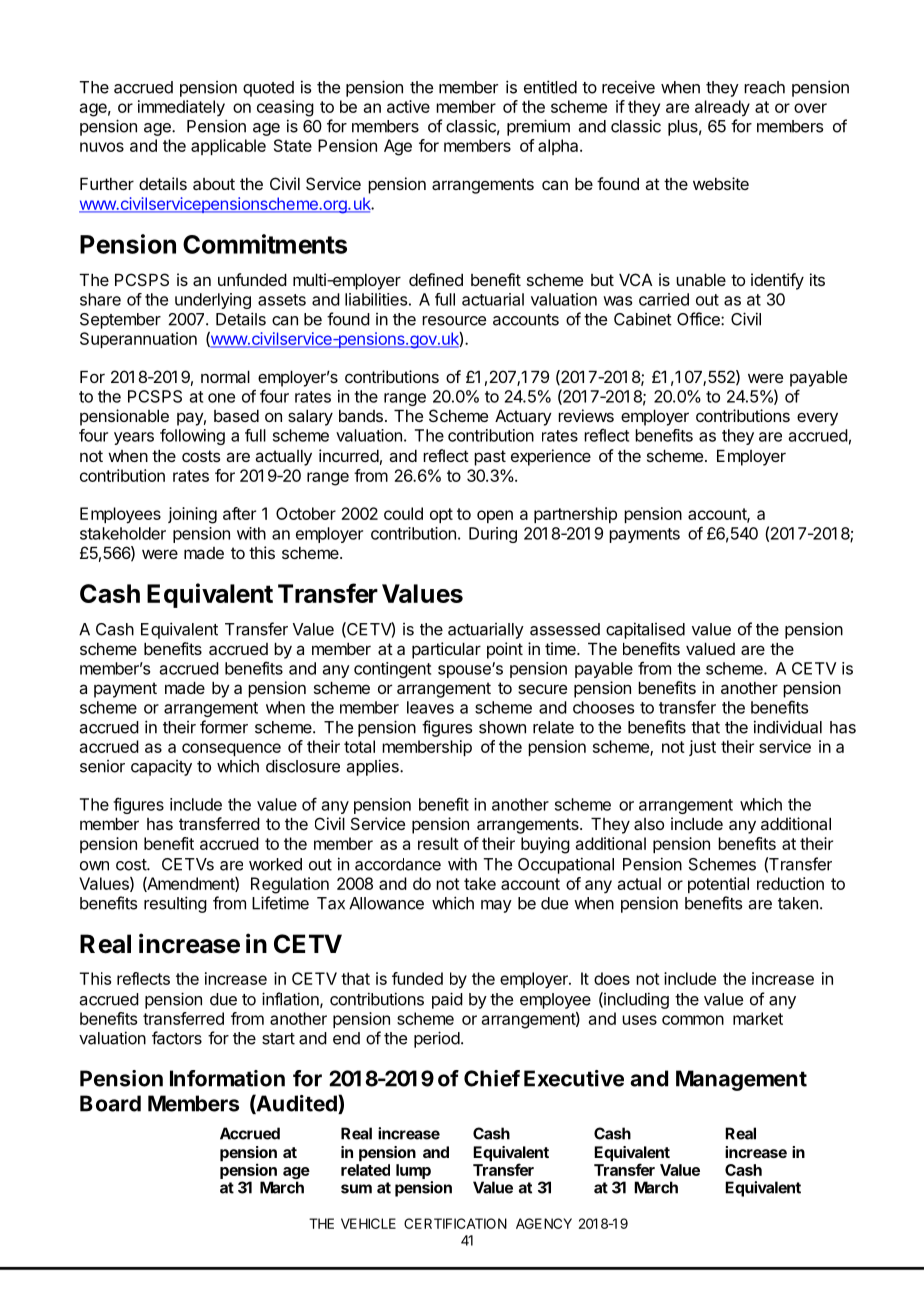  Describe the element at coordinates (290, 885) in the image. I see `Regulation` at that location.
